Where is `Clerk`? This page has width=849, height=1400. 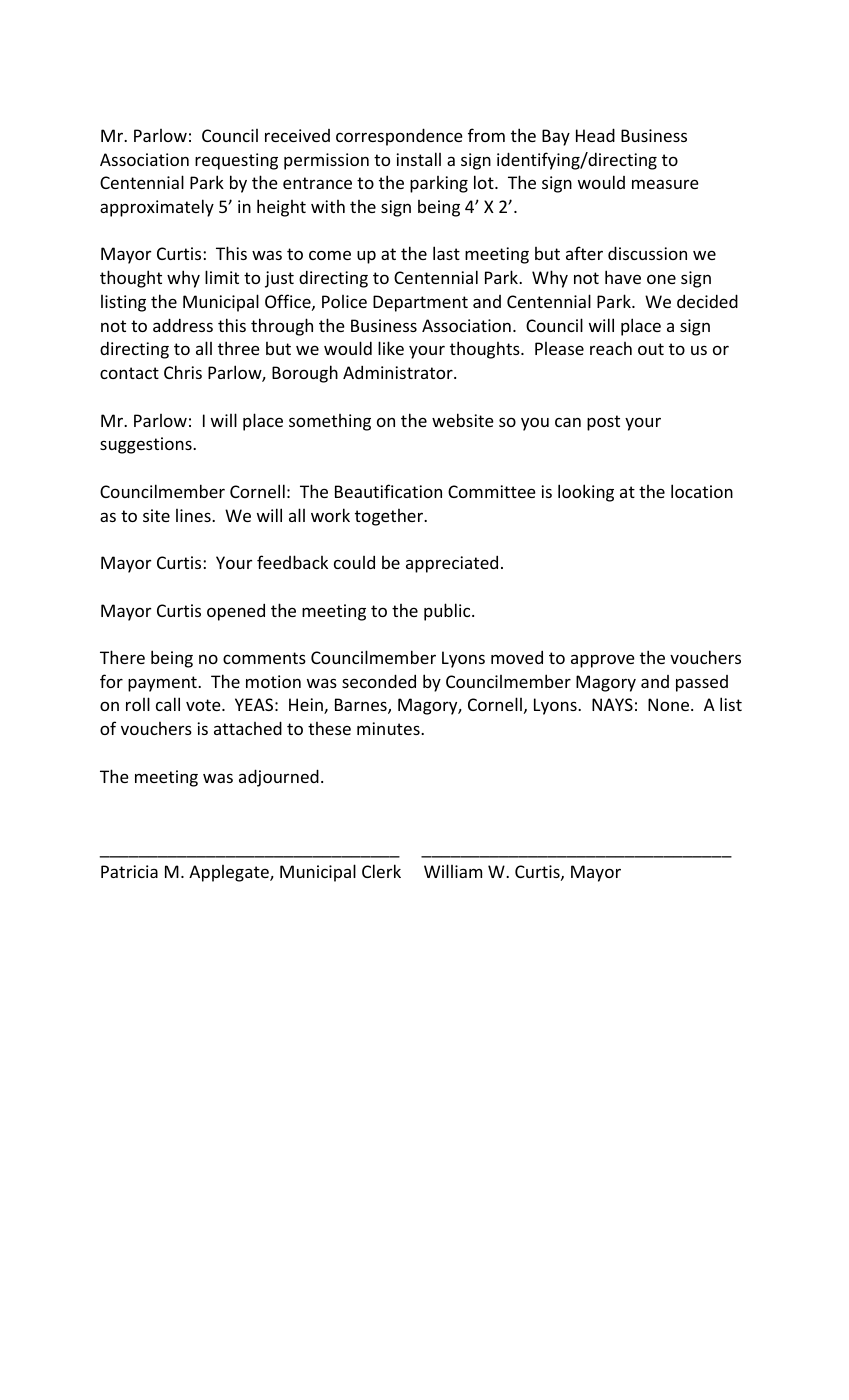
Clerk is located at coordinates (381, 871).
